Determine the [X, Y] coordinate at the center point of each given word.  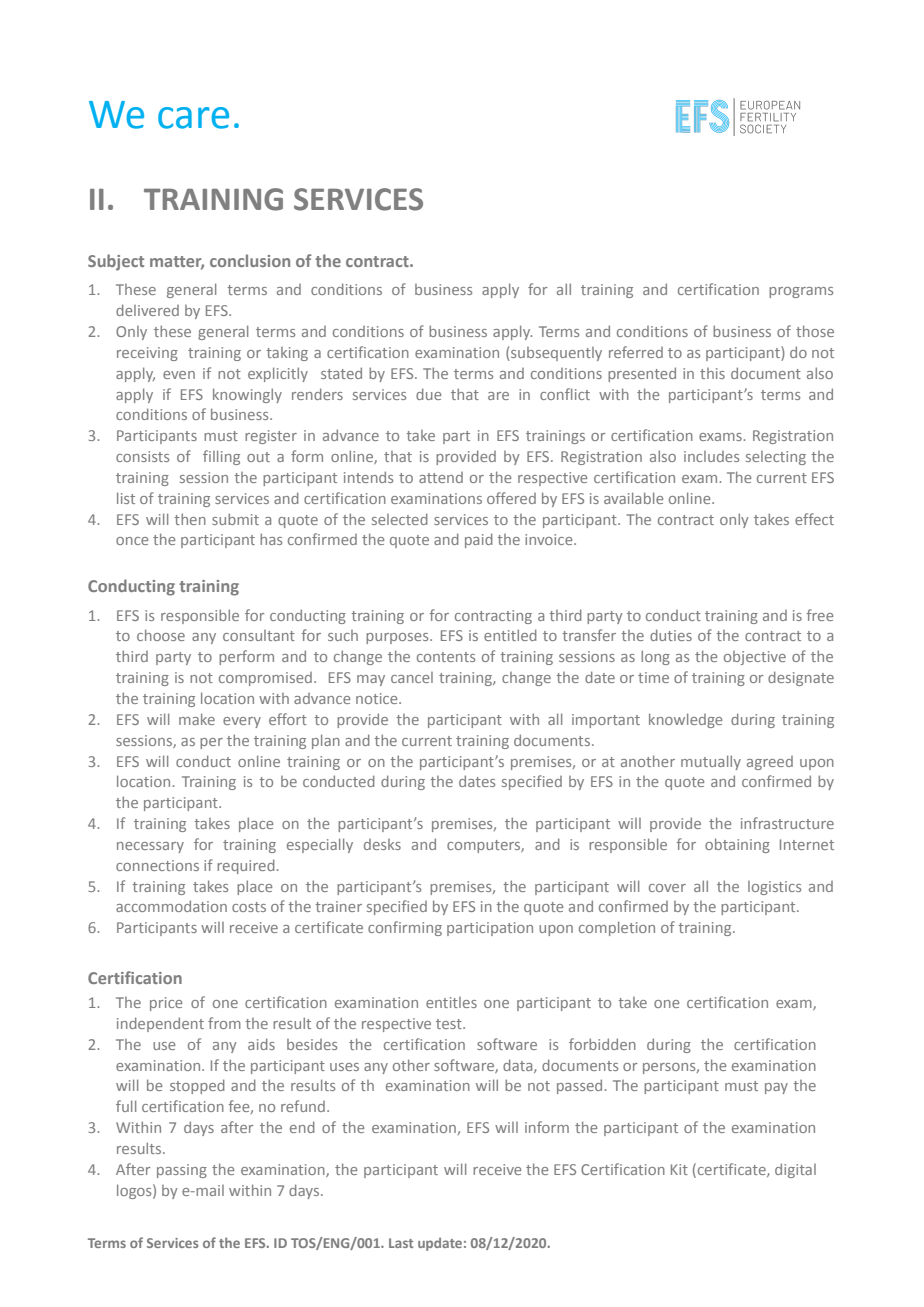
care [193, 118]
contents [446, 657]
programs [801, 292]
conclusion [250, 260]
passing [182, 1171]
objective [755, 658]
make [197, 719]
